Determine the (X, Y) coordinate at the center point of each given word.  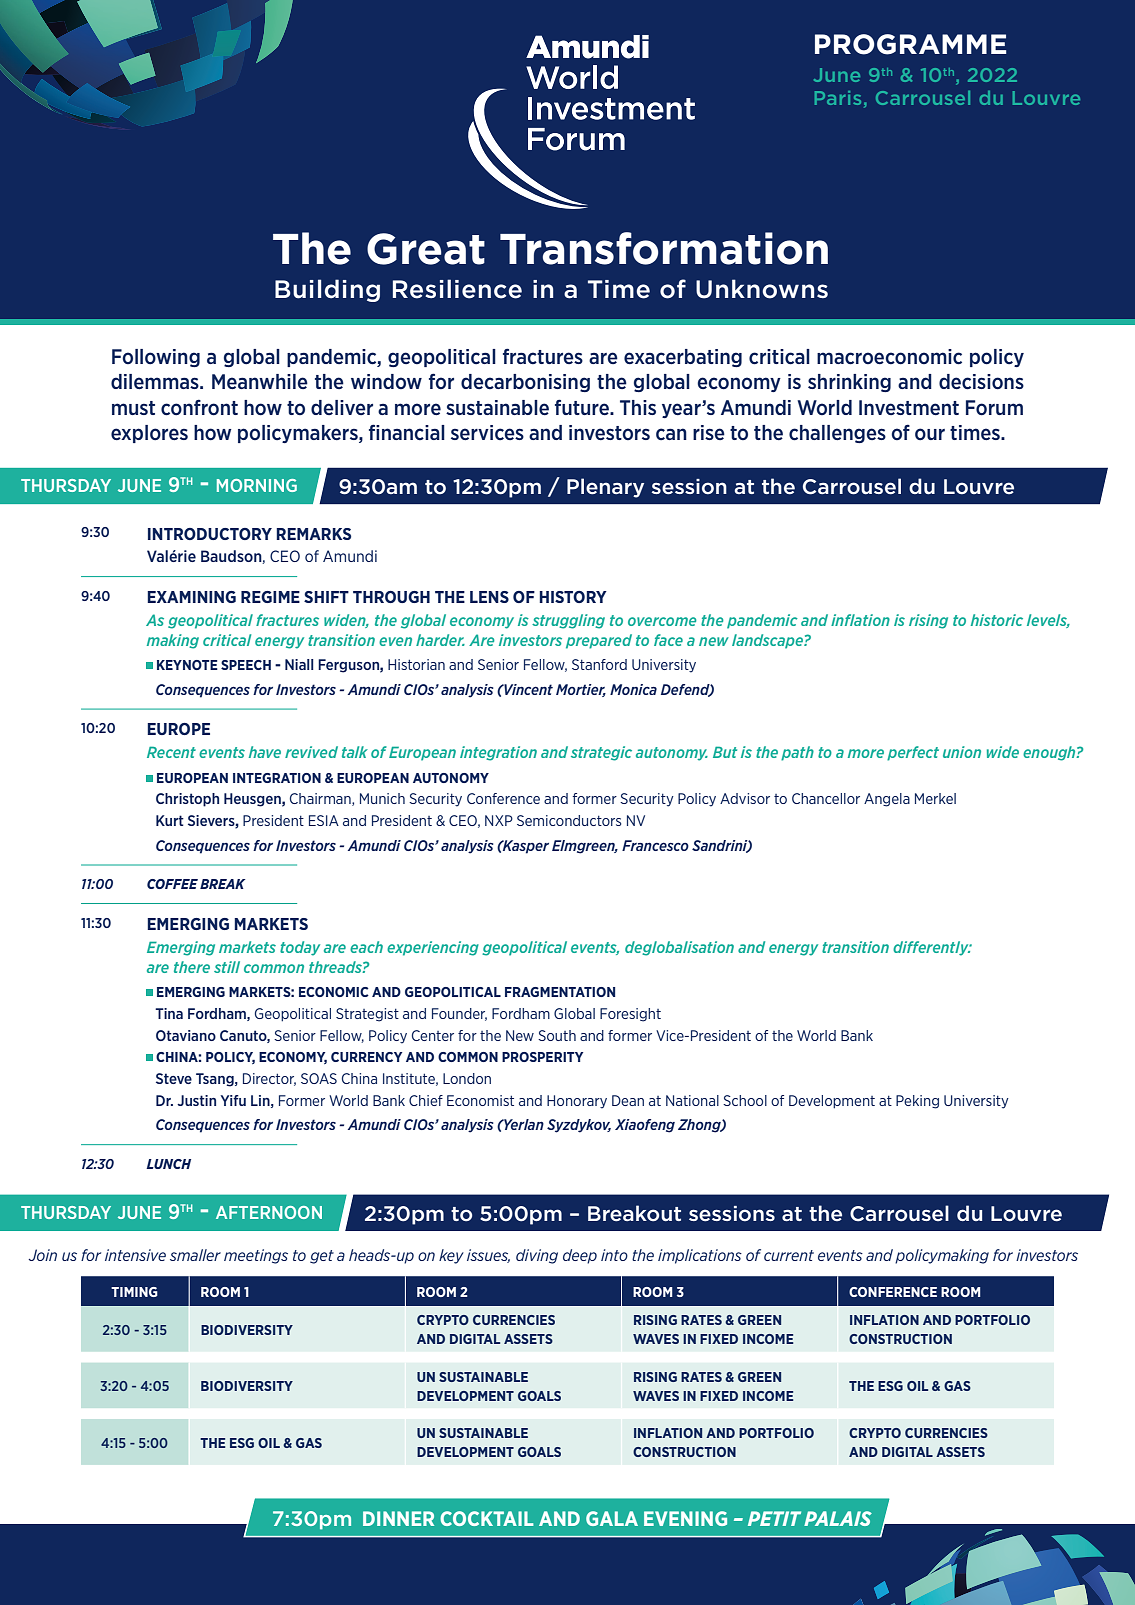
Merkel (935, 798)
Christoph (187, 800)
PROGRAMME (910, 44)
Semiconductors (569, 820)
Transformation (664, 248)
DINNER (398, 1518)
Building (327, 290)
